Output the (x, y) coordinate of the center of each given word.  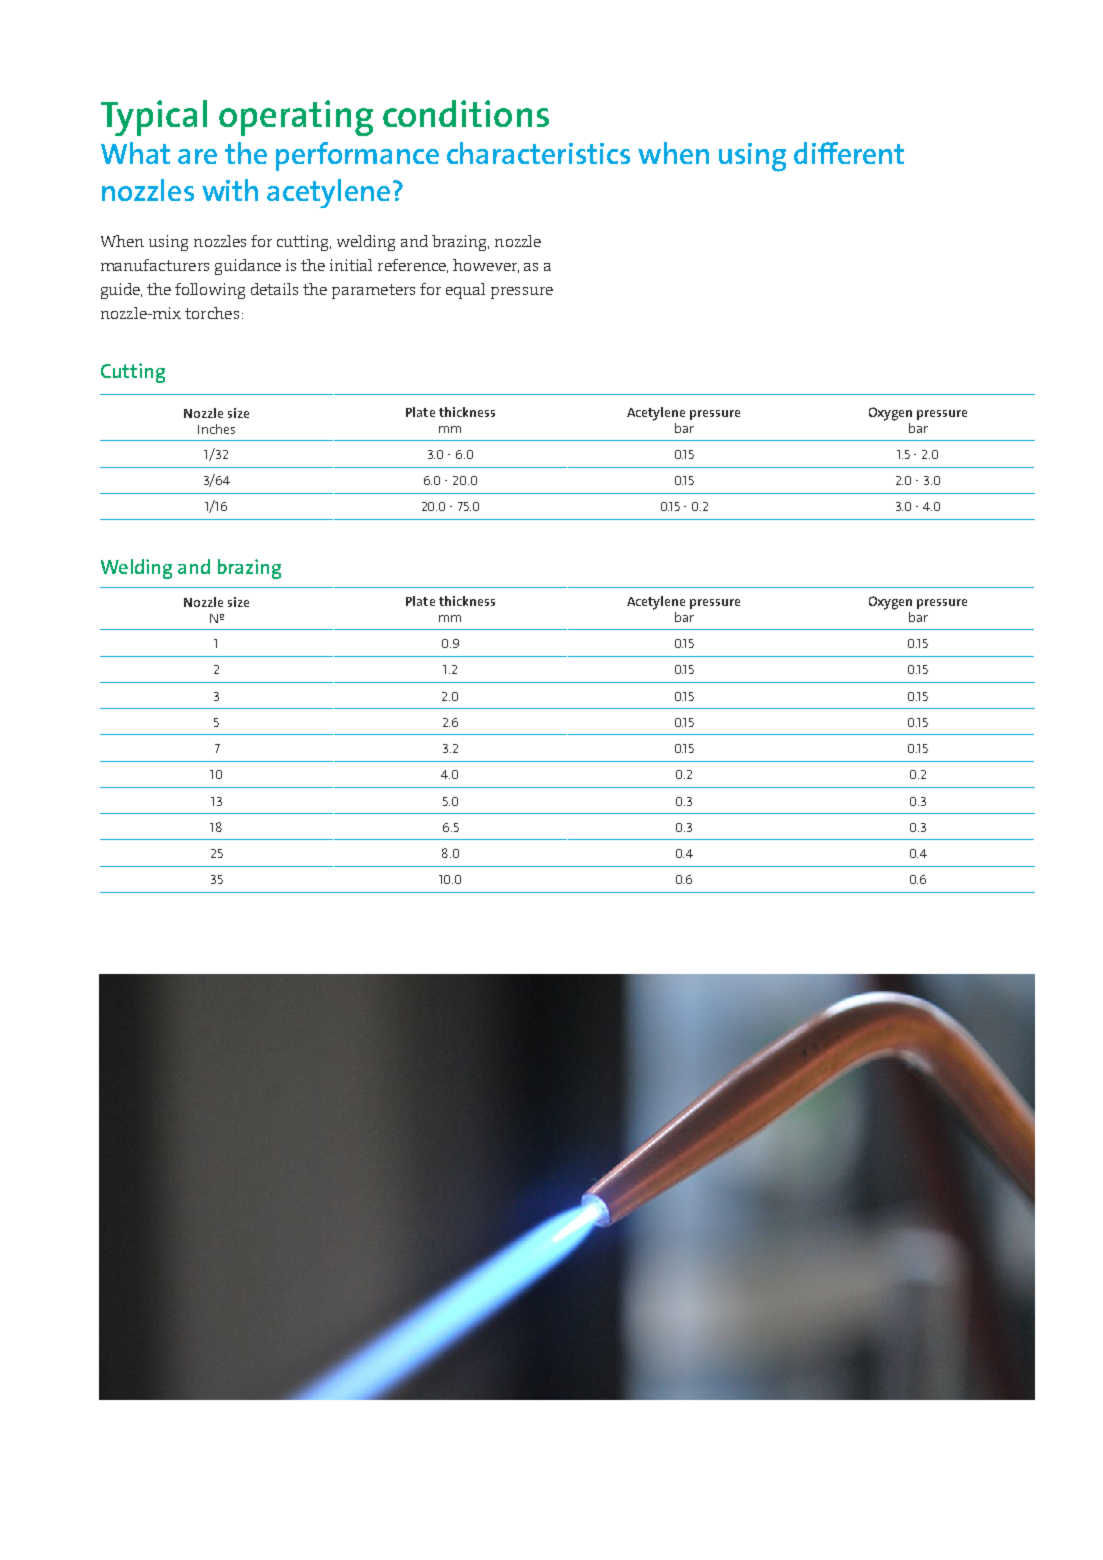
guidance (248, 267)
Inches (216, 429)
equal (465, 291)
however (486, 266)
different (849, 153)
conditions (466, 113)
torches (212, 313)
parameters (373, 291)
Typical (154, 118)
